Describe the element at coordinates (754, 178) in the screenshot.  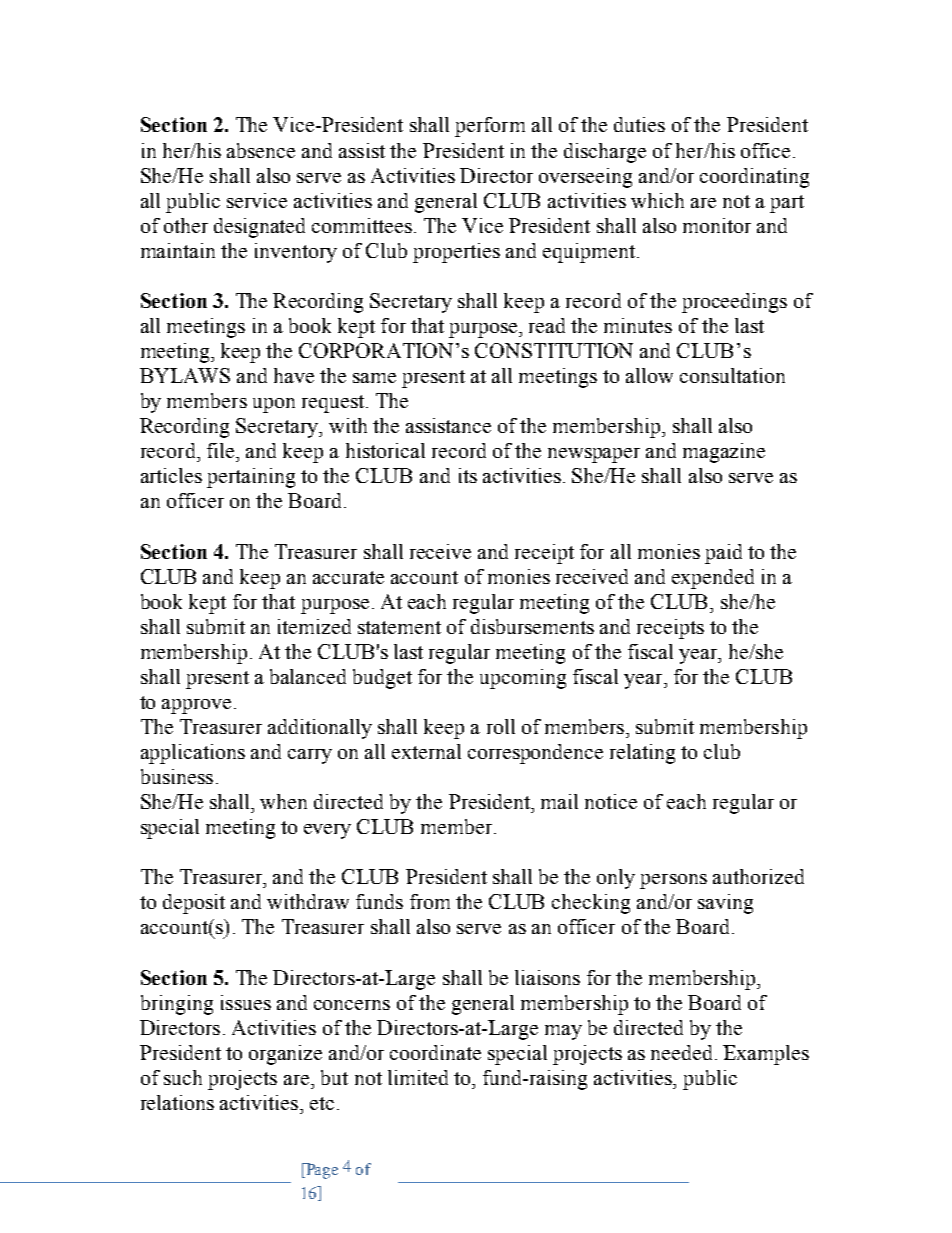
I see `coordinating` at that location.
